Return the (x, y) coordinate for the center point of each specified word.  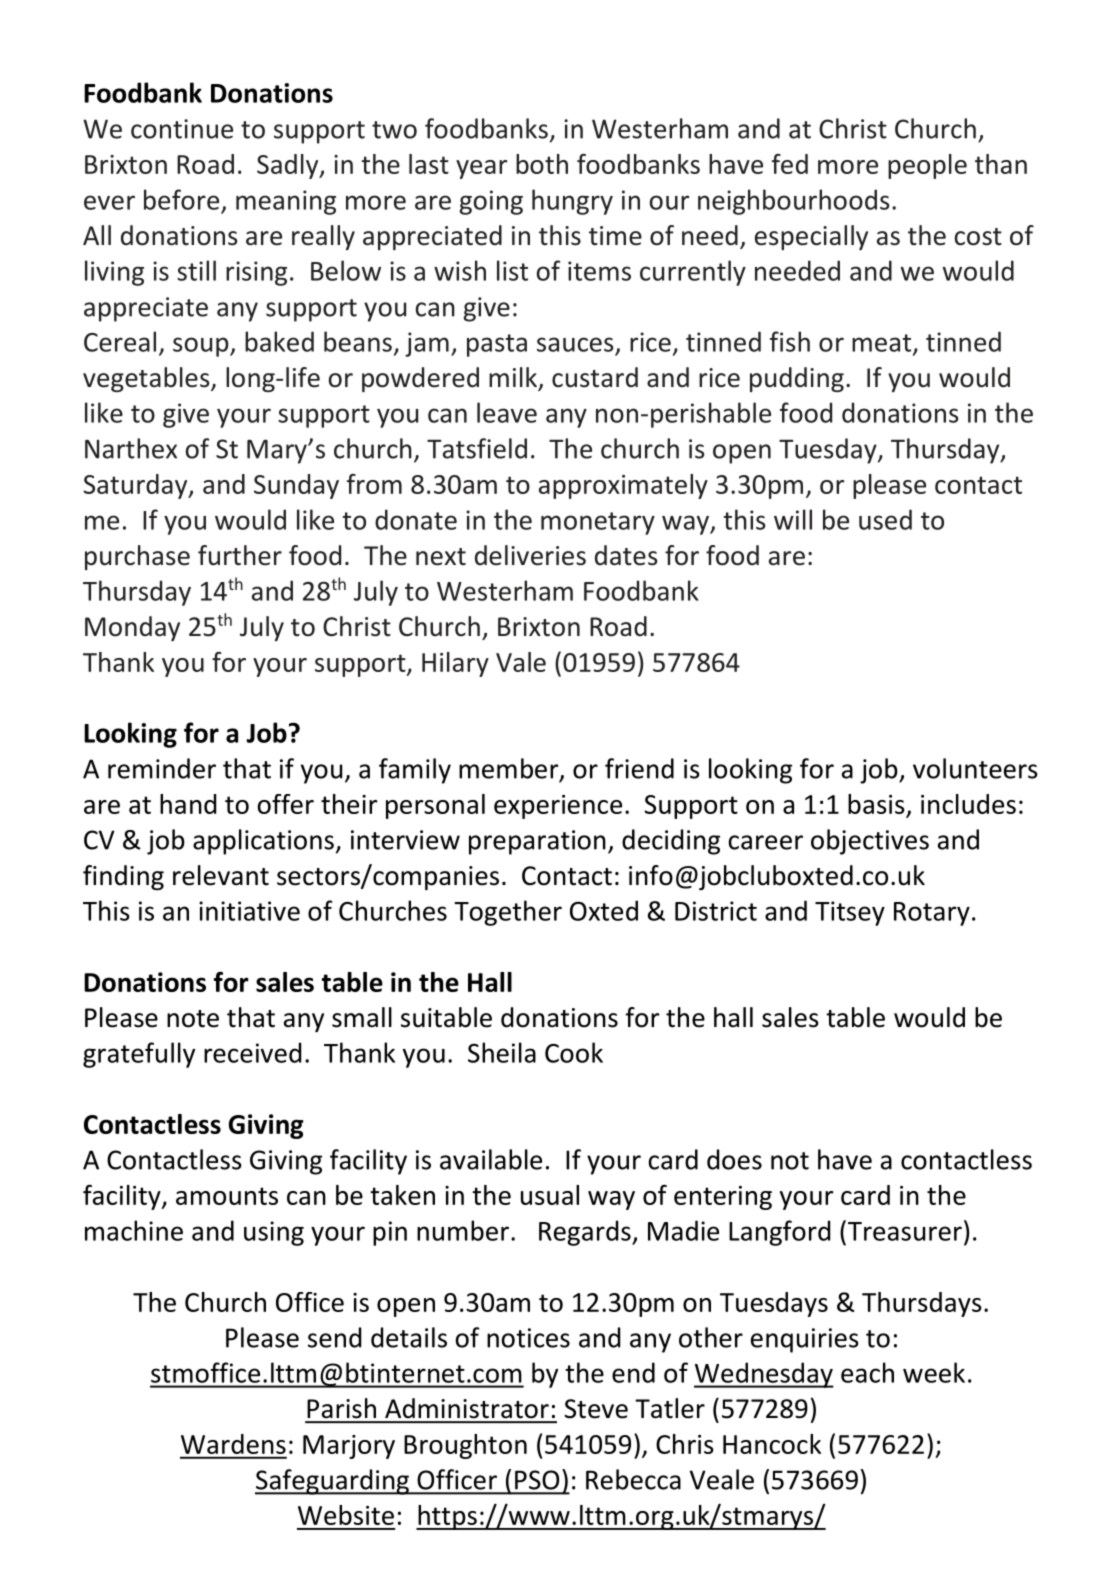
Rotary (932, 914)
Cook (574, 1052)
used (885, 519)
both (542, 164)
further (240, 555)
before (181, 199)
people (927, 166)
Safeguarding (333, 1482)
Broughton (465, 1446)
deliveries (530, 555)
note (193, 1019)
